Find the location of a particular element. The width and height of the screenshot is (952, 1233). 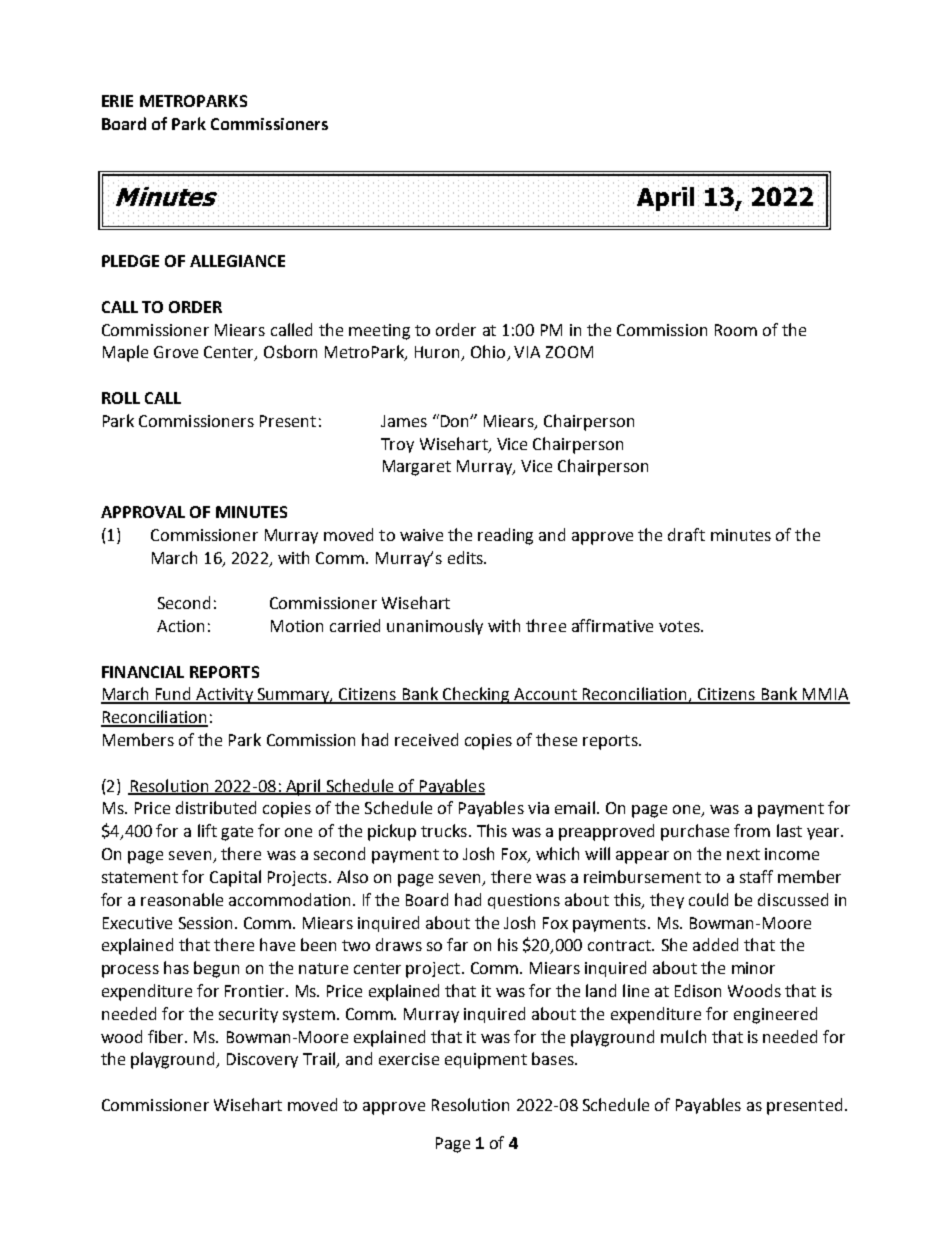

distributed is located at coordinates (216, 807).
